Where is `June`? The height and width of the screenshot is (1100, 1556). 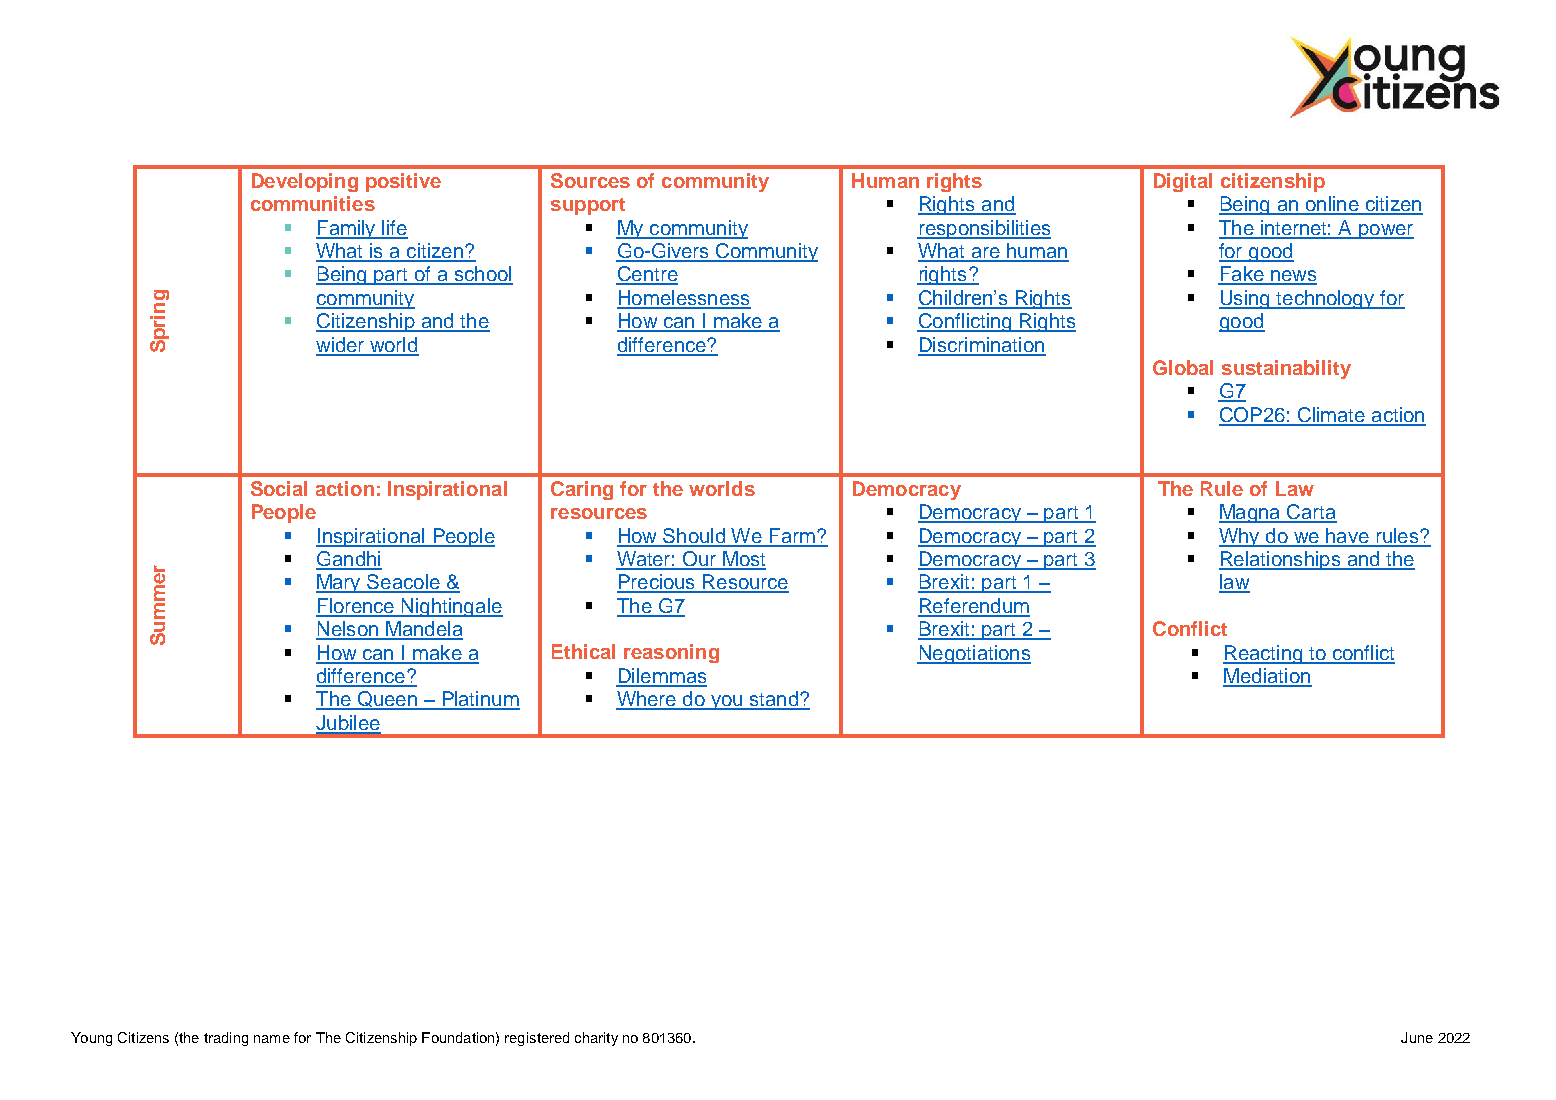 June is located at coordinates (1417, 1037).
